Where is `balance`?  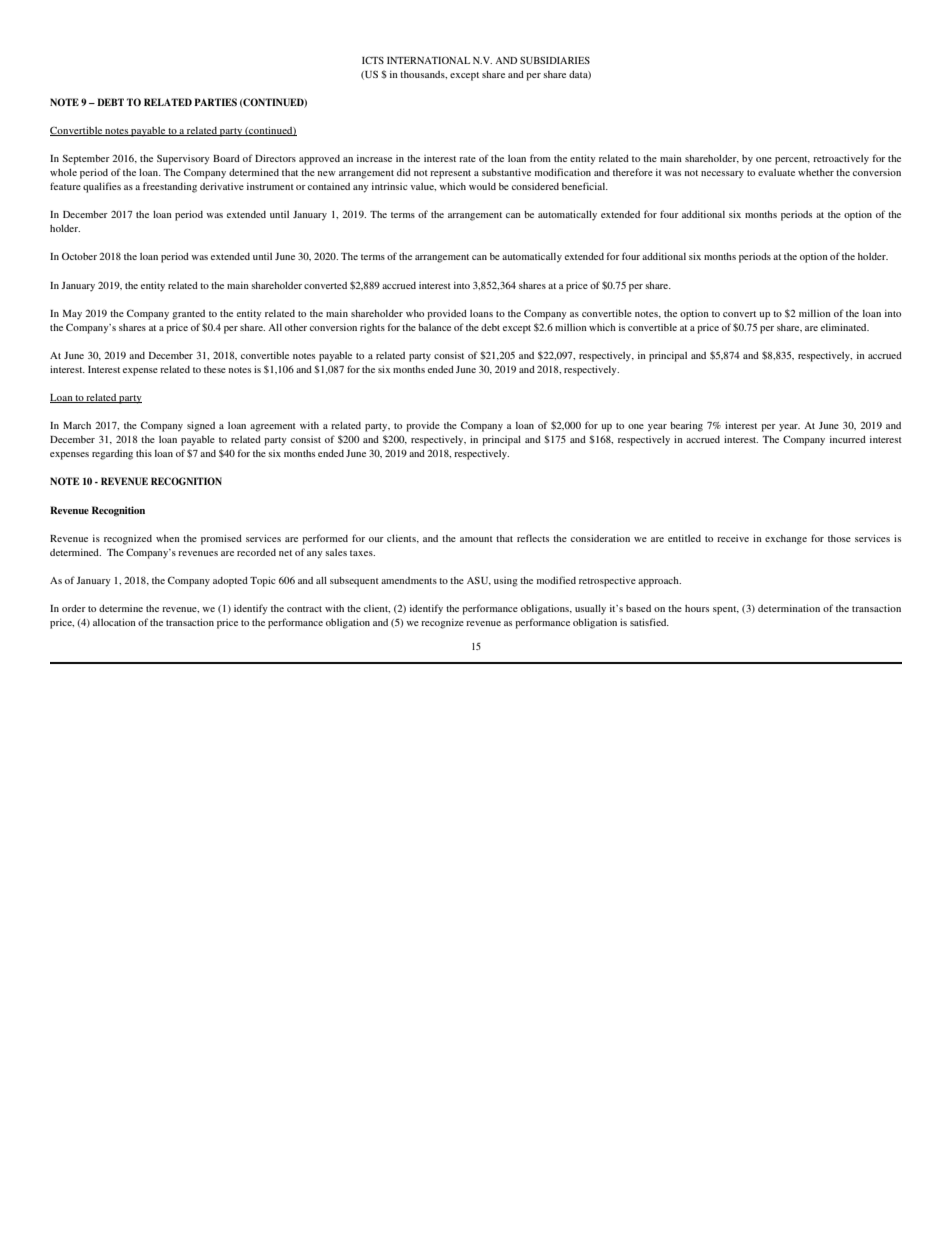
balance is located at coordinates (434, 327).
